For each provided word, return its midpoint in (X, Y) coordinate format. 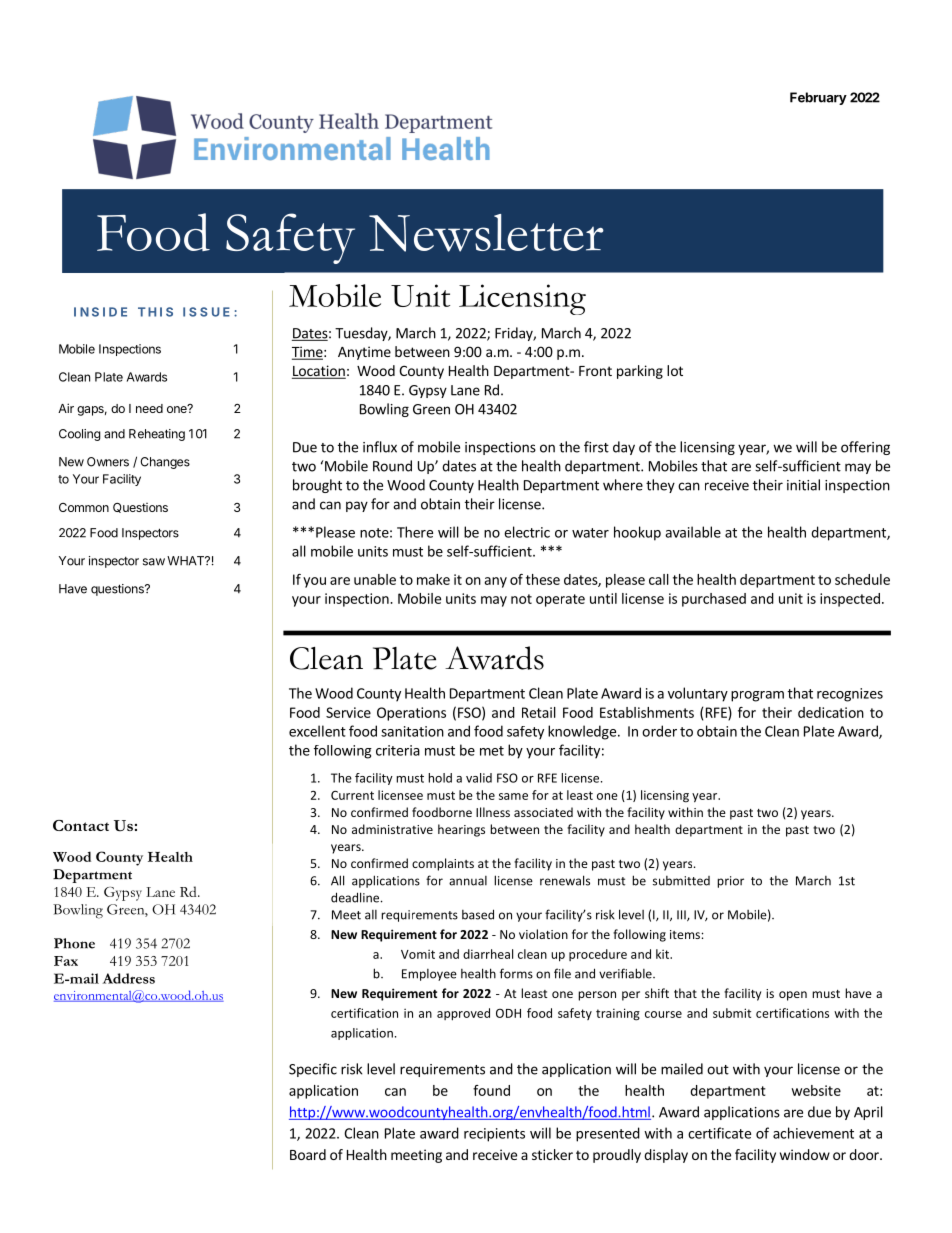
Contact (81, 825)
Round (392, 466)
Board (308, 1154)
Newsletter (486, 233)
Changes (165, 463)
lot (675, 370)
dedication (831, 712)
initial (803, 485)
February (818, 98)
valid (479, 778)
